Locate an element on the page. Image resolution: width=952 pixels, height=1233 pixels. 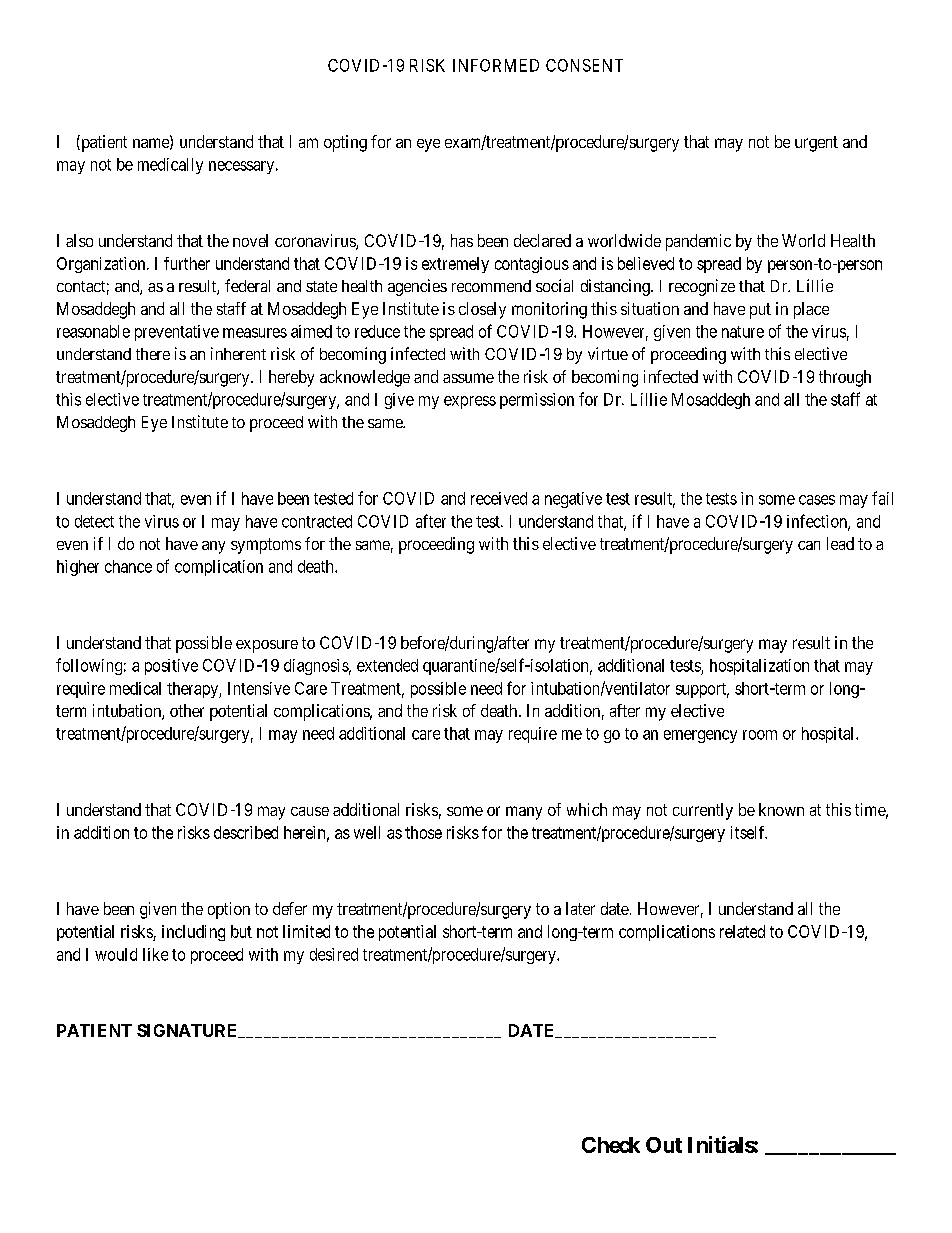
many is located at coordinates (524, 813).
